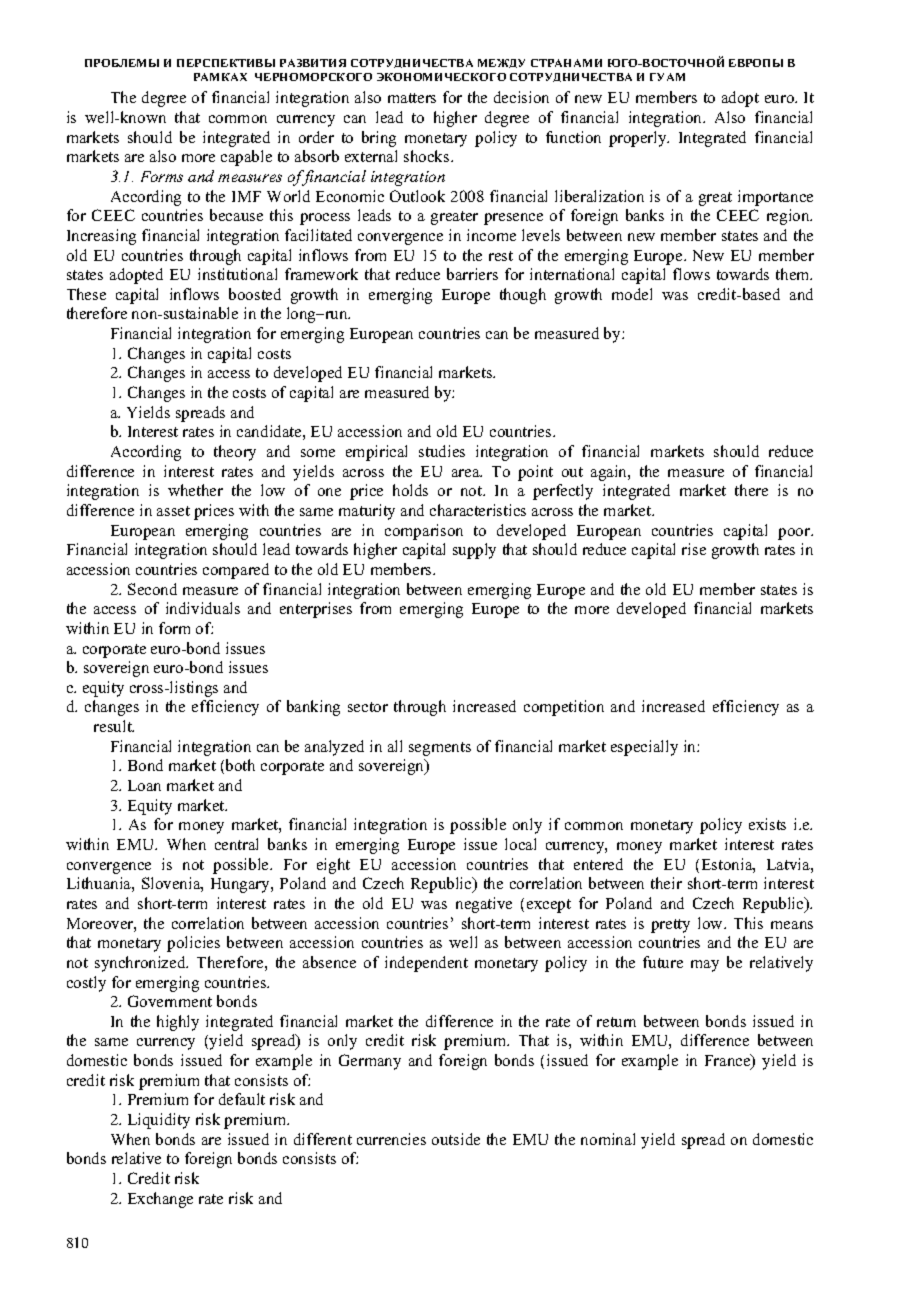 The width and height of the screenshot is (924, 1308). What do you see at coordinates (144, 785) in the screenshot?
I see `Loan` at bounding box center [144, 785].
